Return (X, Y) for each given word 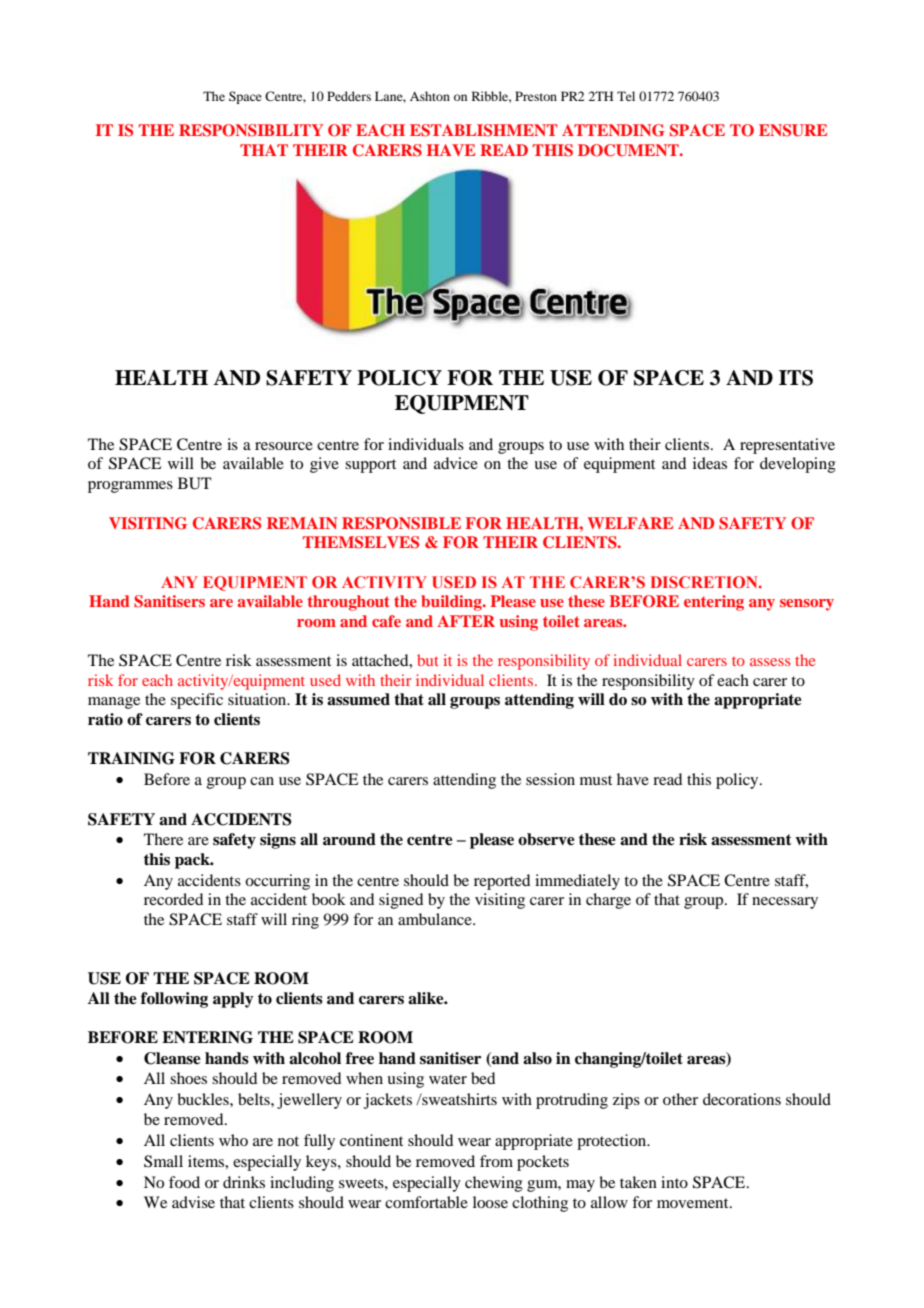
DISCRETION (705, 582)
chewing (494, 1184)
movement (694, 1203)
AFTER (466, 621)
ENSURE (793, 130)
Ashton (430, 96)
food (184, 1182)
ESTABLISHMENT (484, 130)
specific (197, 701)
